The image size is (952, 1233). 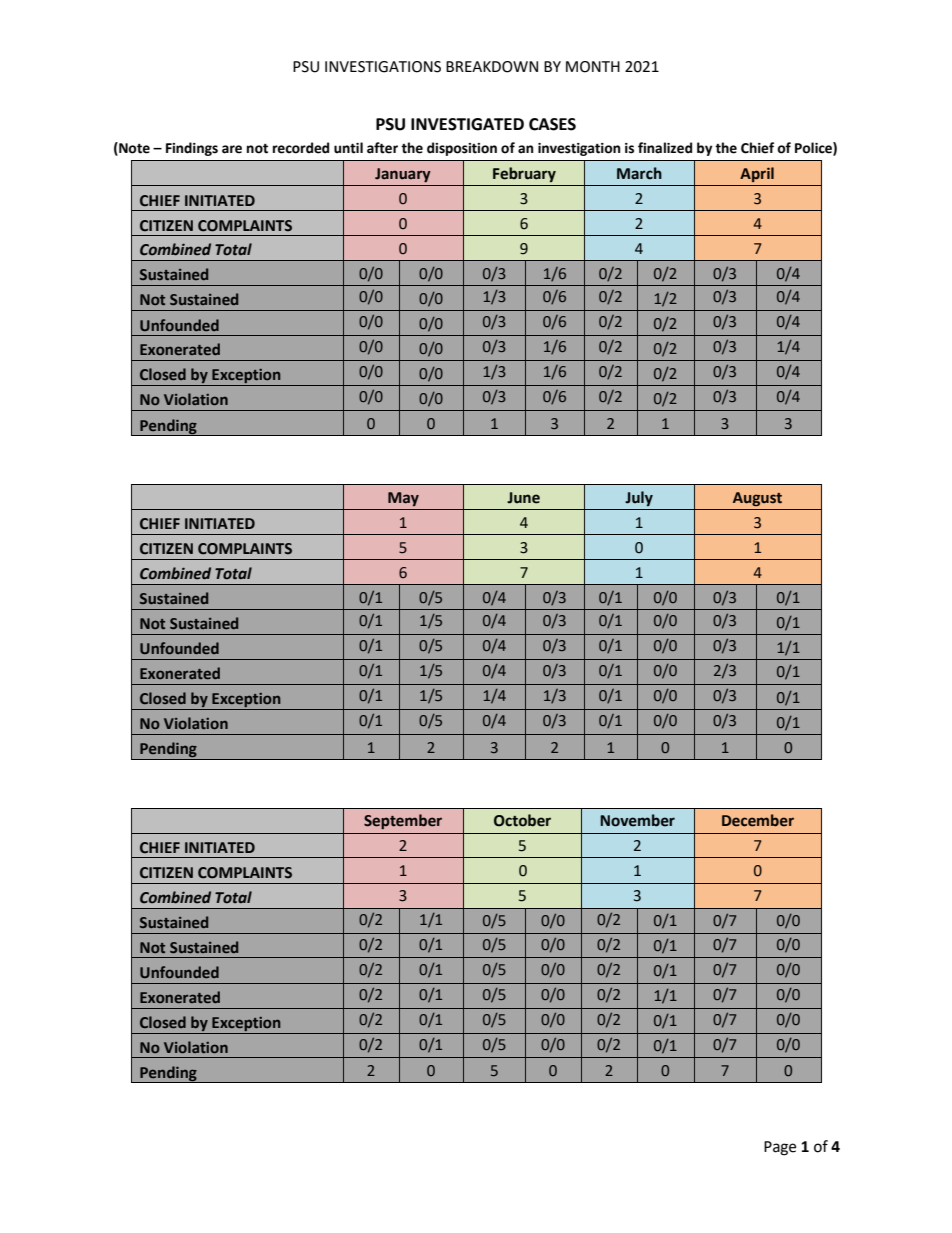 I want to click on are, so click(x=232, y=149).
